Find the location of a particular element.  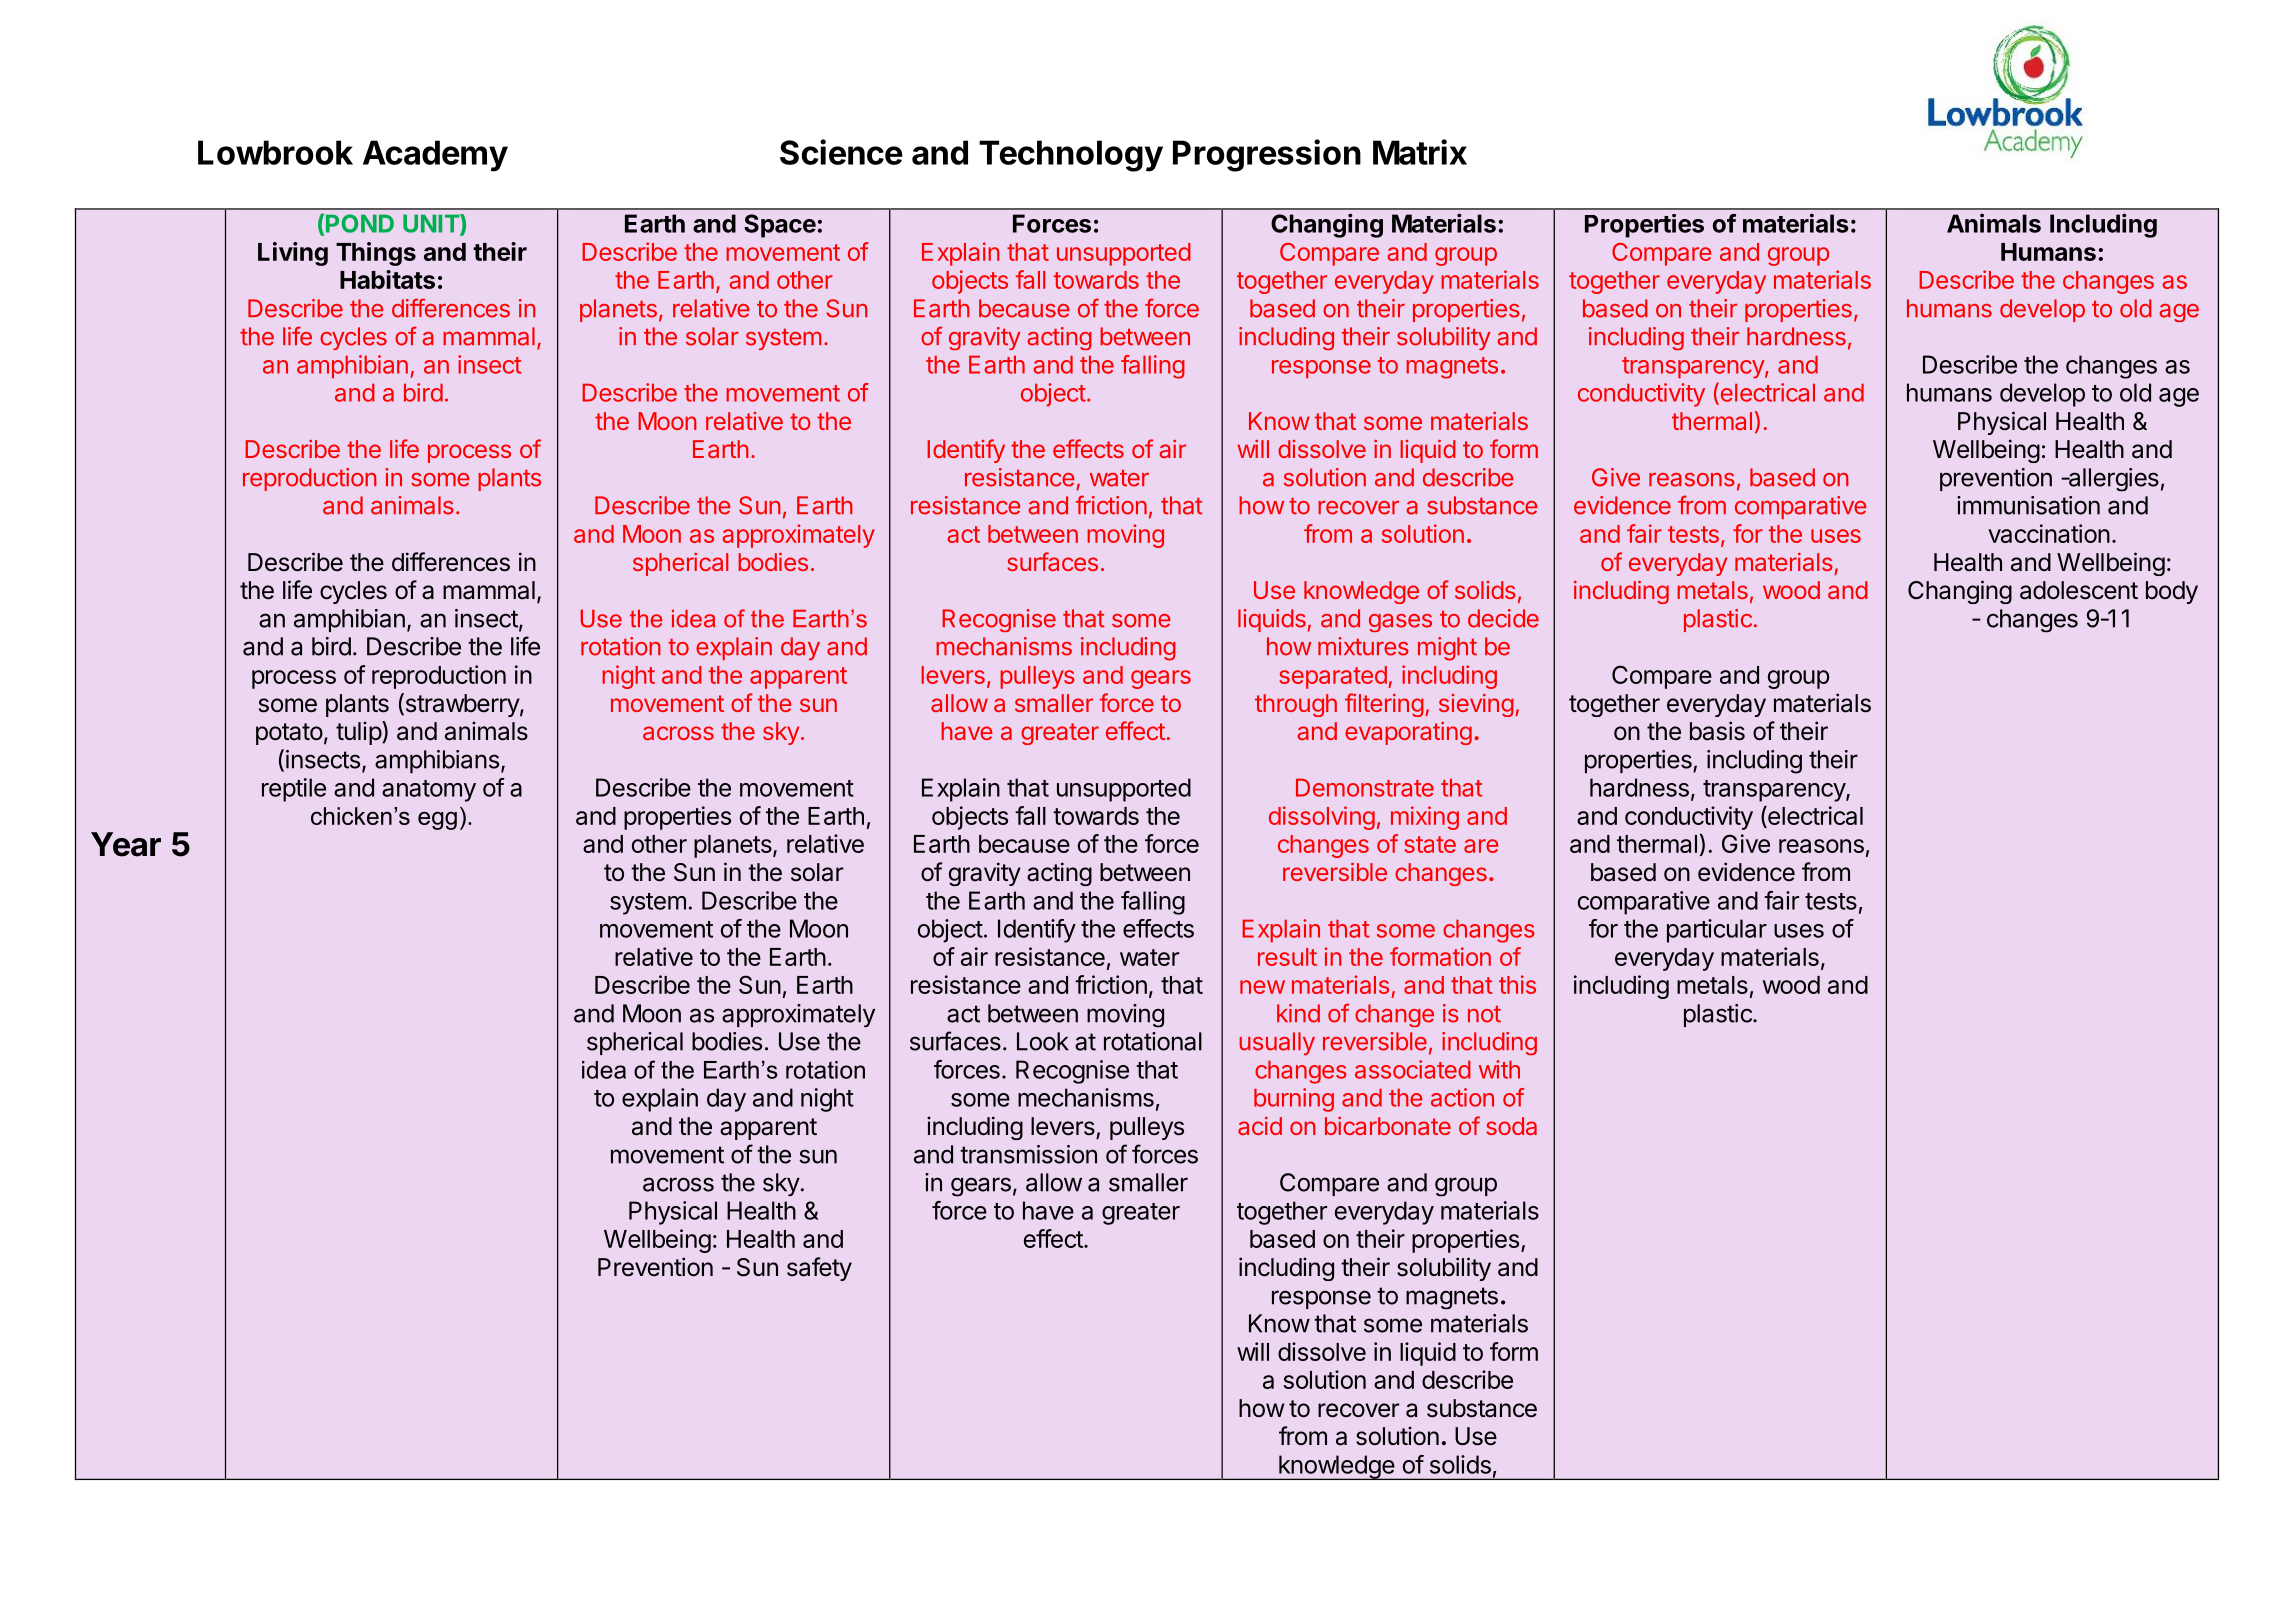

basis is located at coordinates (1717, 731).
